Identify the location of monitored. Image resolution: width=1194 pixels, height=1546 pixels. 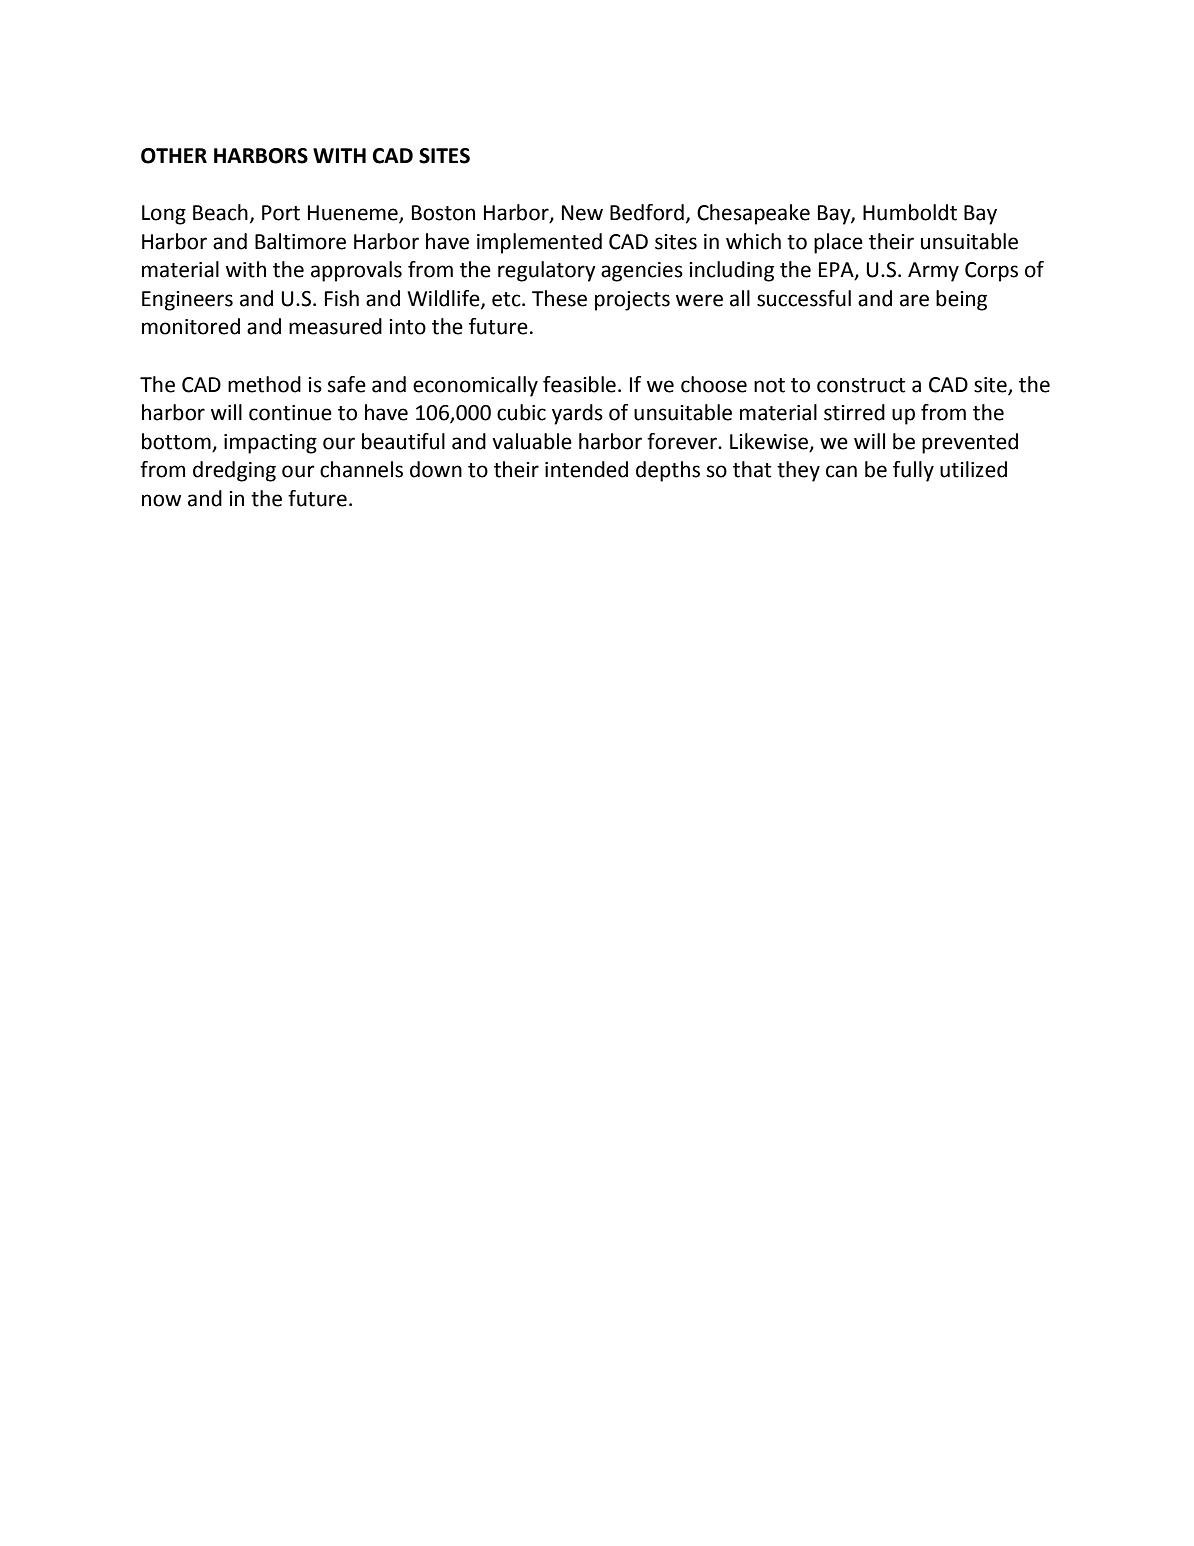
(191, 326).
